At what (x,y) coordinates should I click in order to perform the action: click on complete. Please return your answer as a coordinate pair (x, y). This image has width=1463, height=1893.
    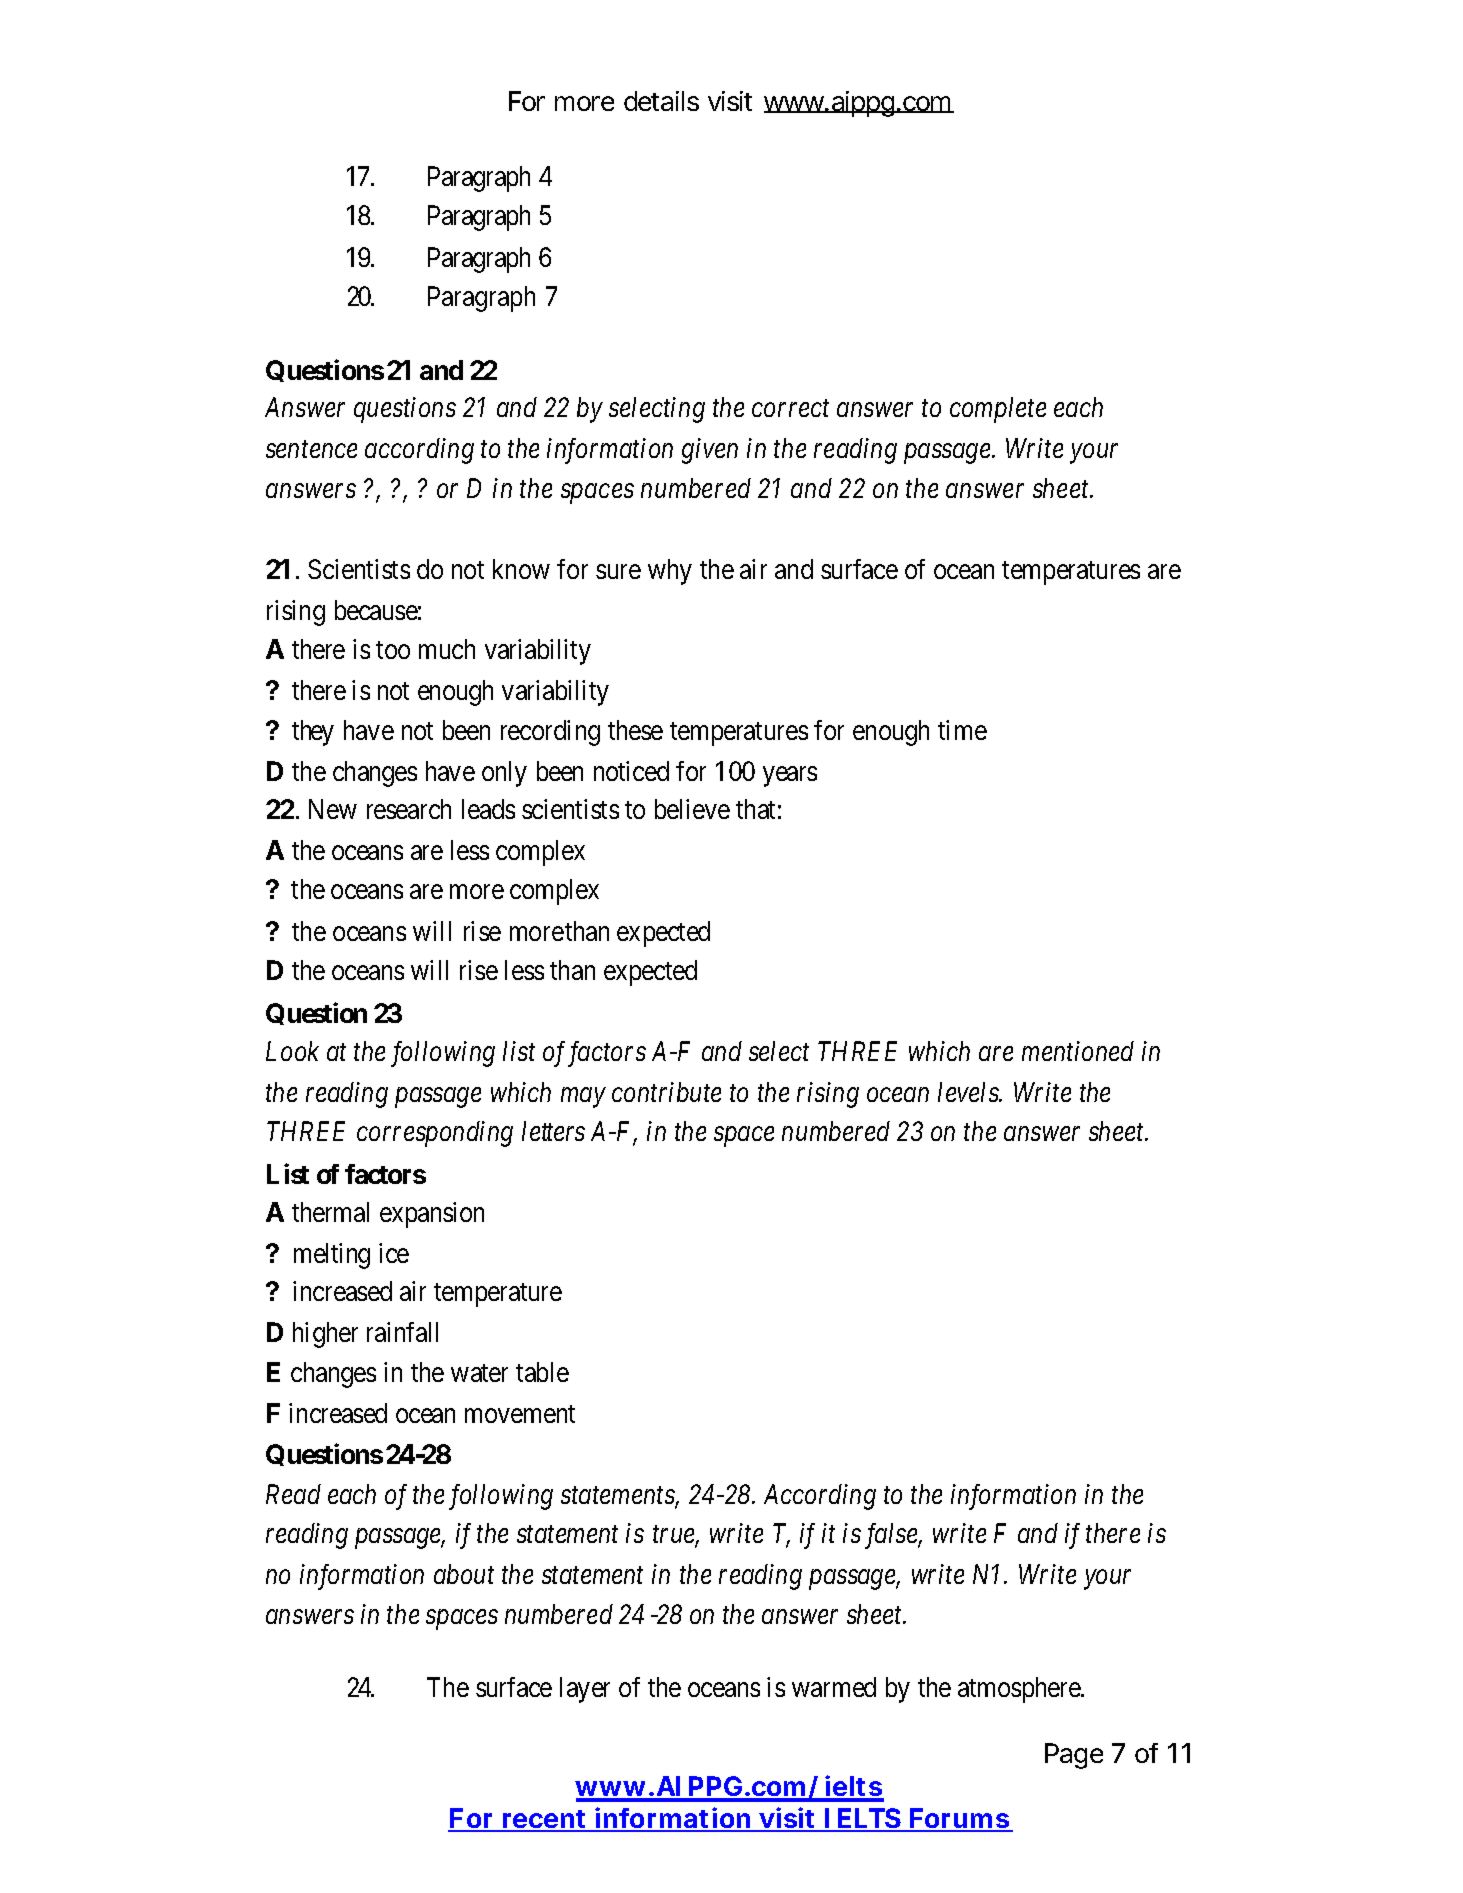
    Looking at the image, I should click on (998, 410).
